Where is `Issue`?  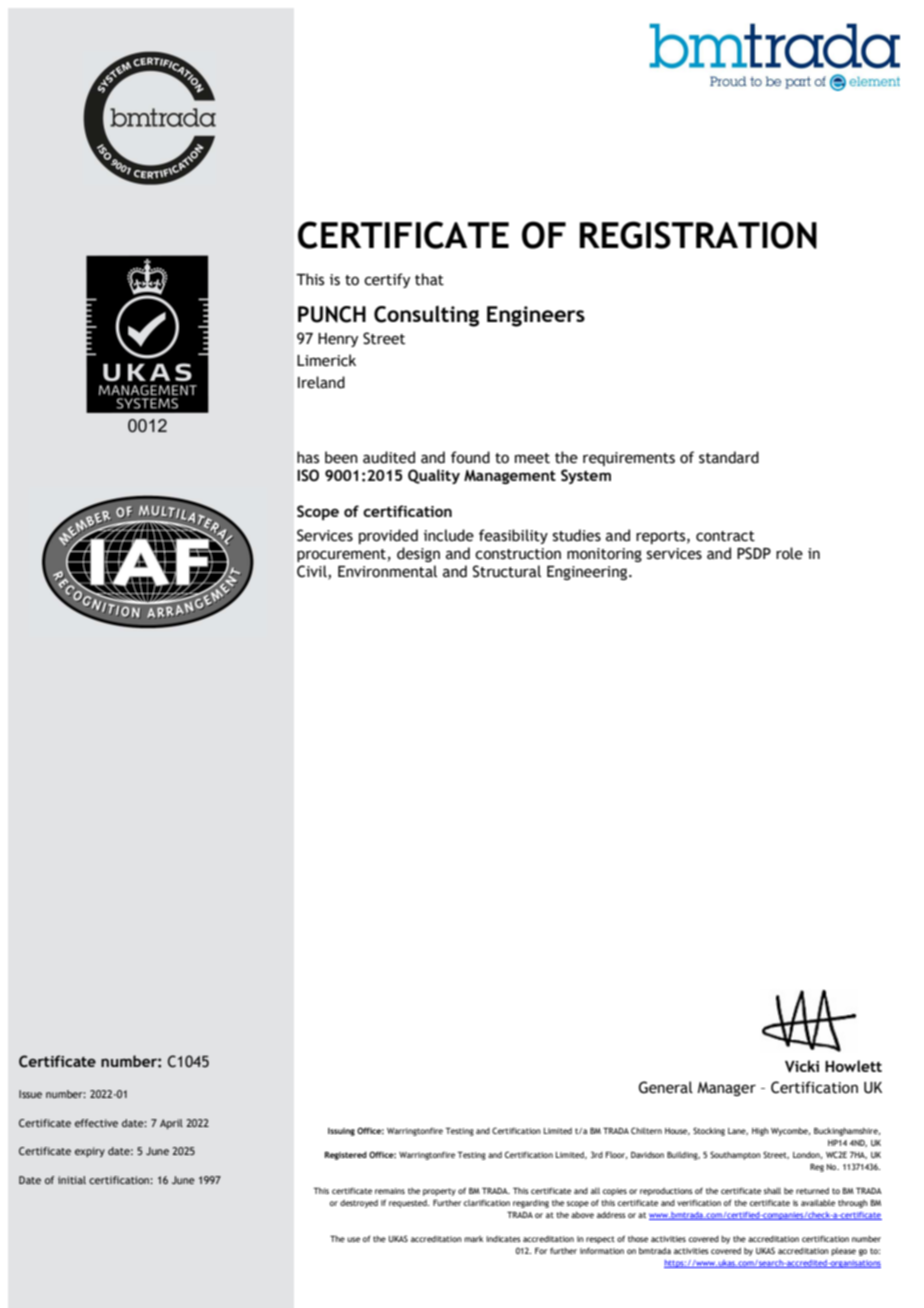 Issue is located at coordinates (30, 1094).
